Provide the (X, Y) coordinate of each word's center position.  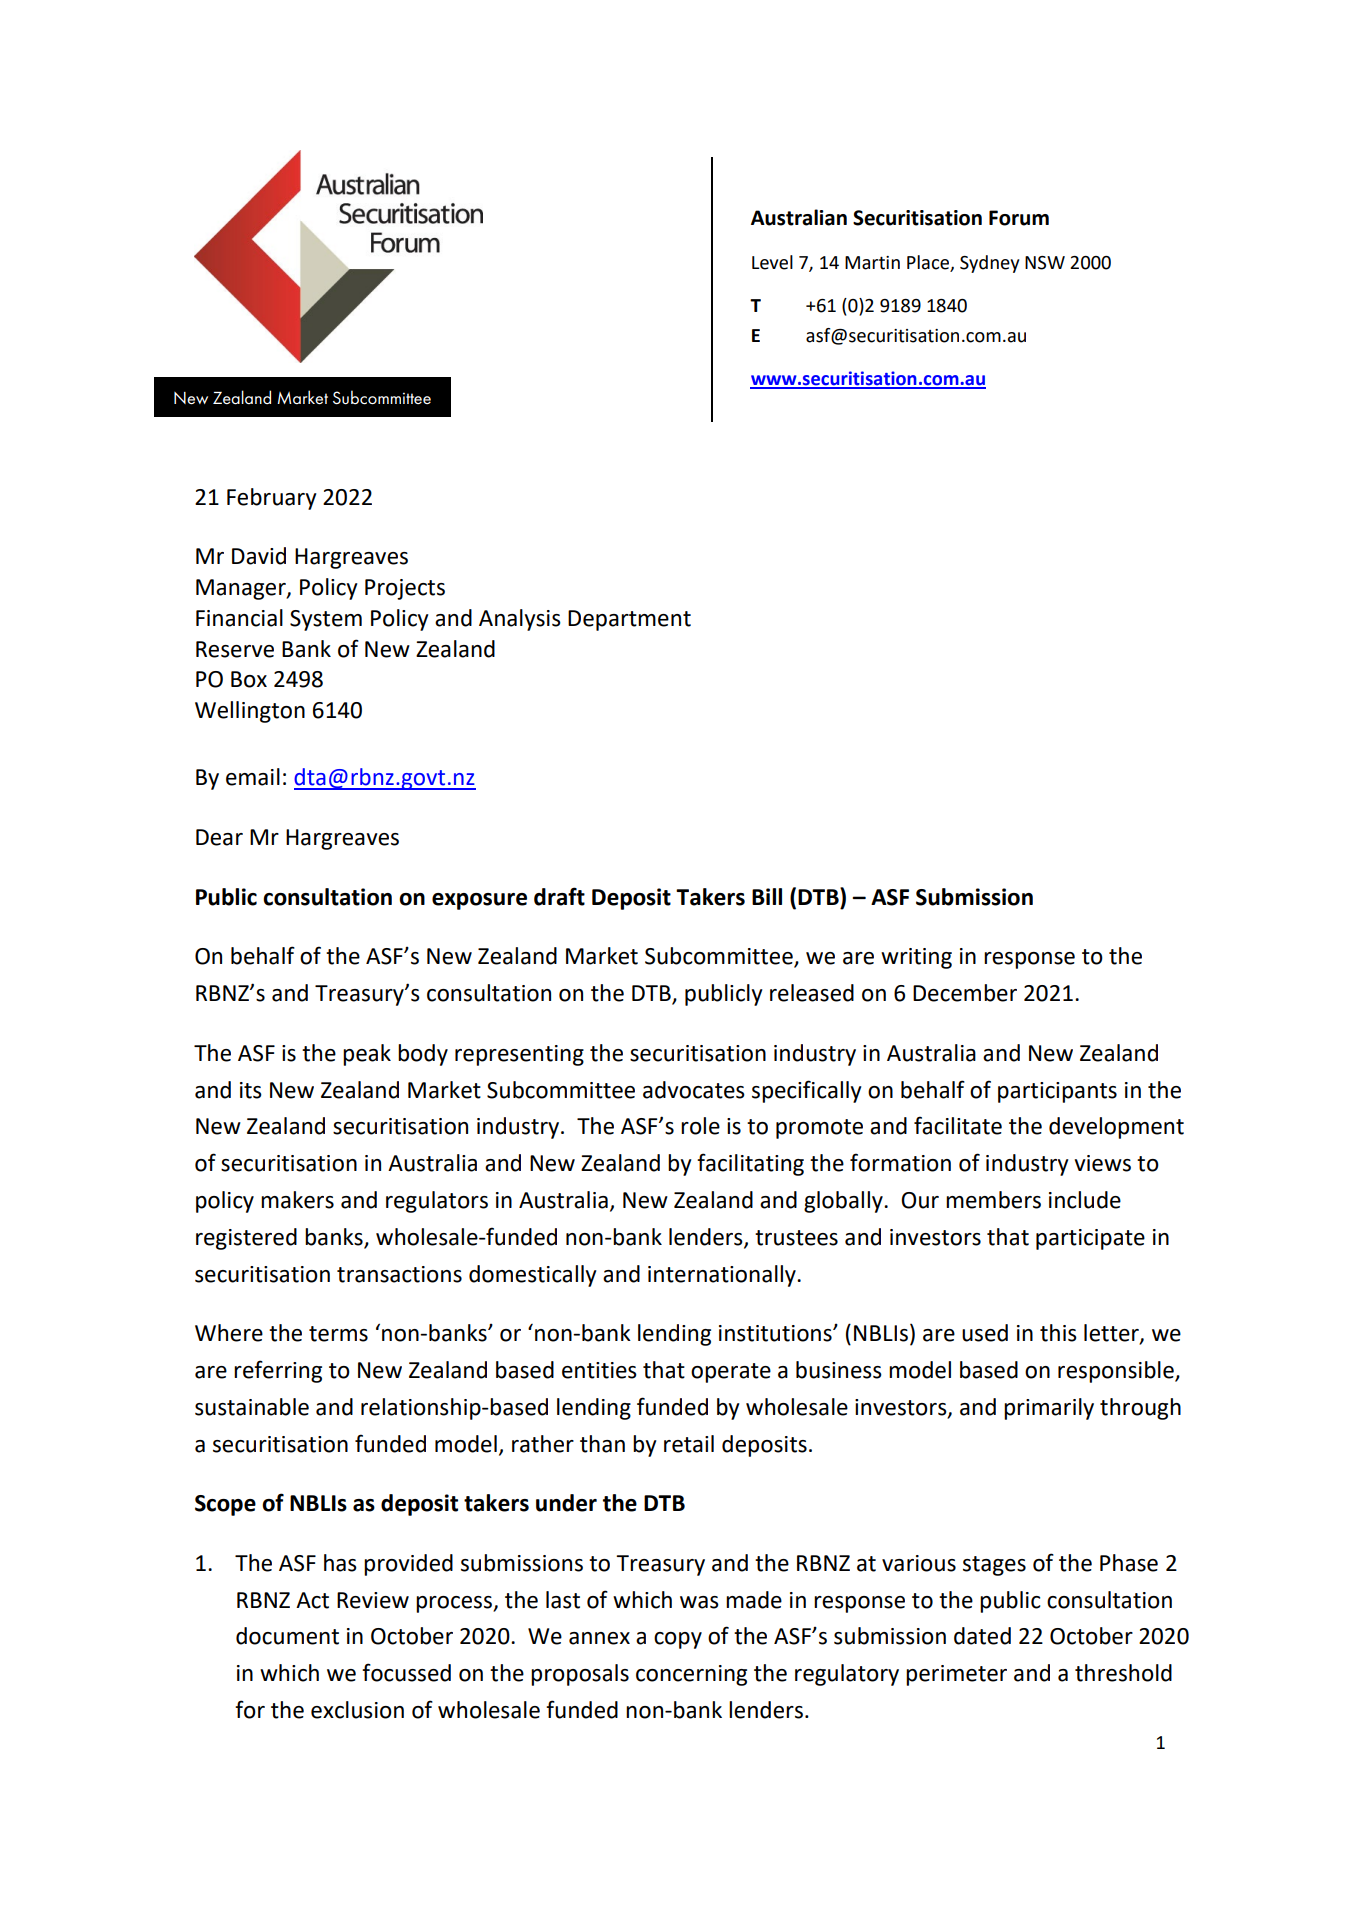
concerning (691, 1675)
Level (772, 262)
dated (982, 1636)
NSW (1045, 263)
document (287, 1636)
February (272, 499)
